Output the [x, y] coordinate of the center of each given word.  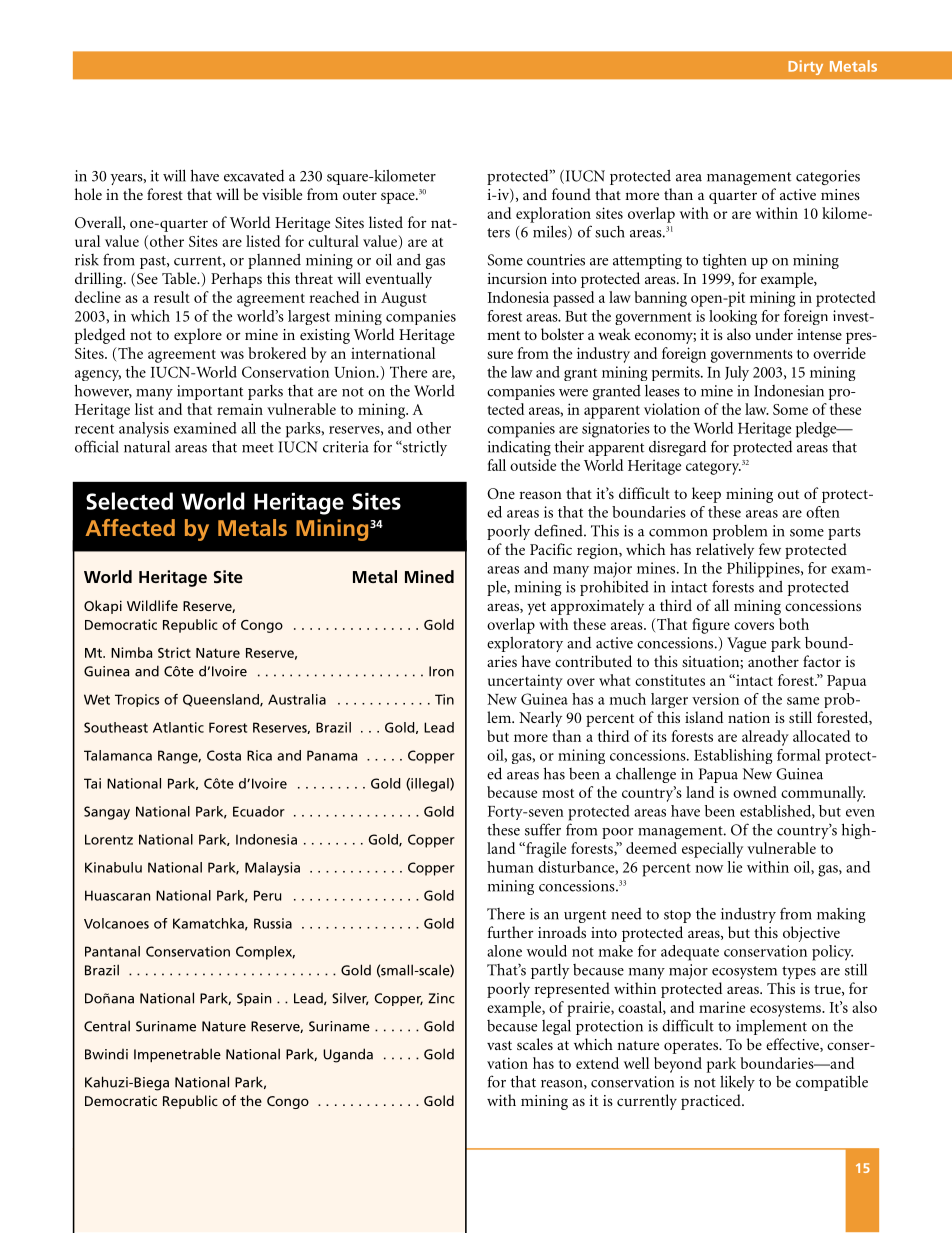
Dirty [805, 67]
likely [737, 1083]
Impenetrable [177, 1055]
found [571, 194]
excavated [254, 176]
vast [499, 1045]
